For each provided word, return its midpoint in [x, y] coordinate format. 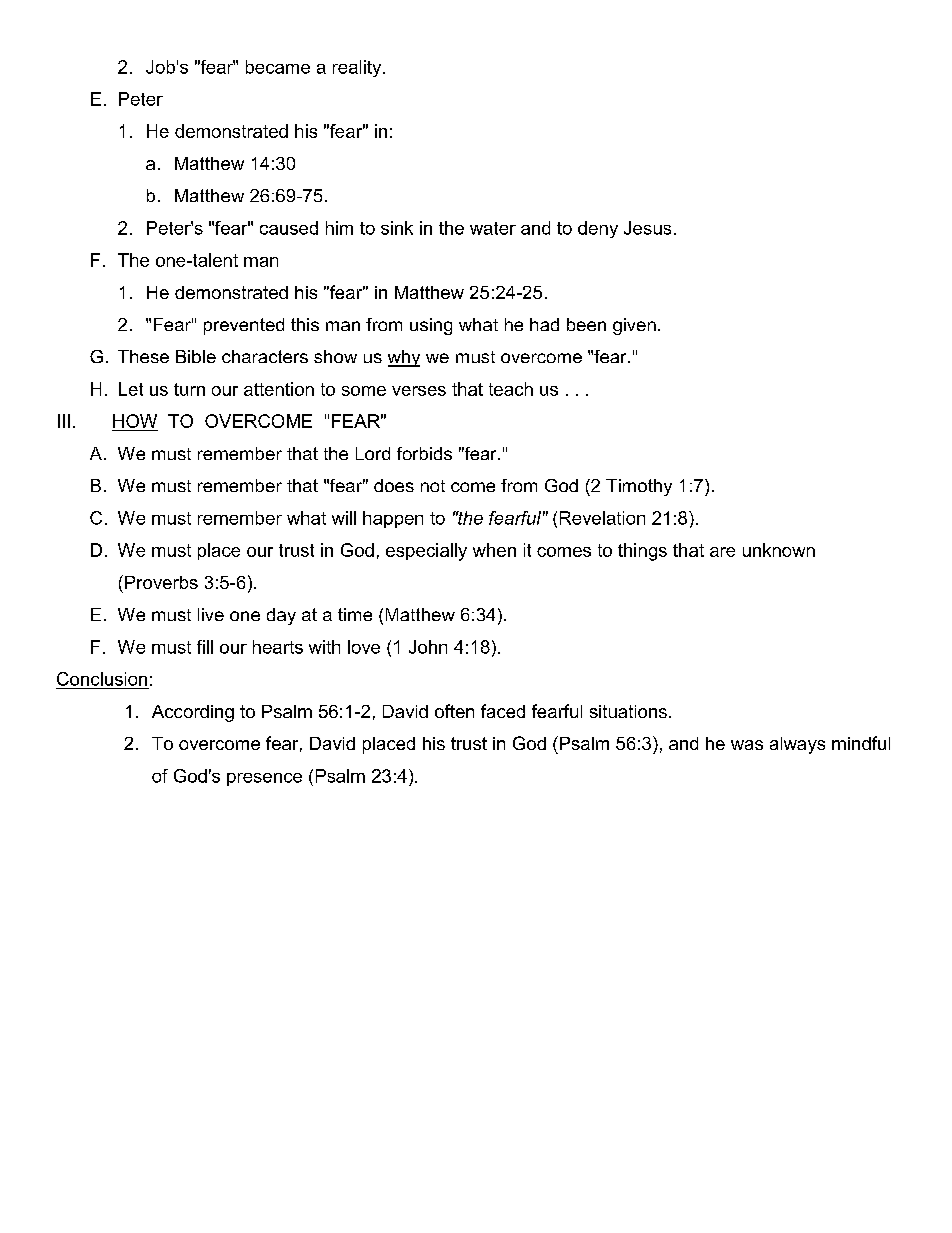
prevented [244, 326]
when [494, 550]
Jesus [647, 228]
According [193, 713]
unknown [779, 550]
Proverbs [161, 582]
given [634, 326]
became [278, 67]
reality [358, 68]
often [454, 711]
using [431, 326]
